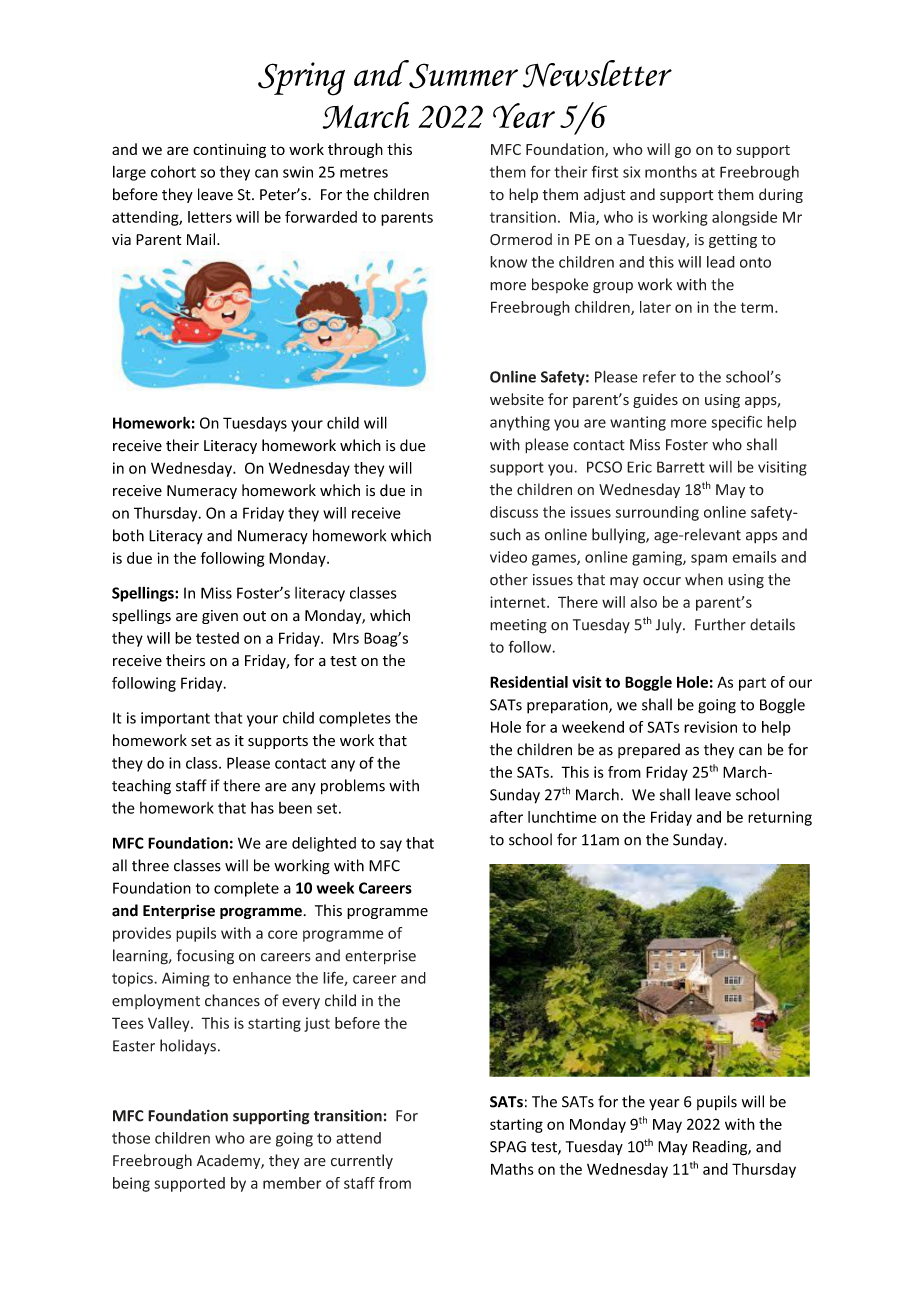 The image size is (924, 1308). I want to click on Summer, so click(462, 75).
